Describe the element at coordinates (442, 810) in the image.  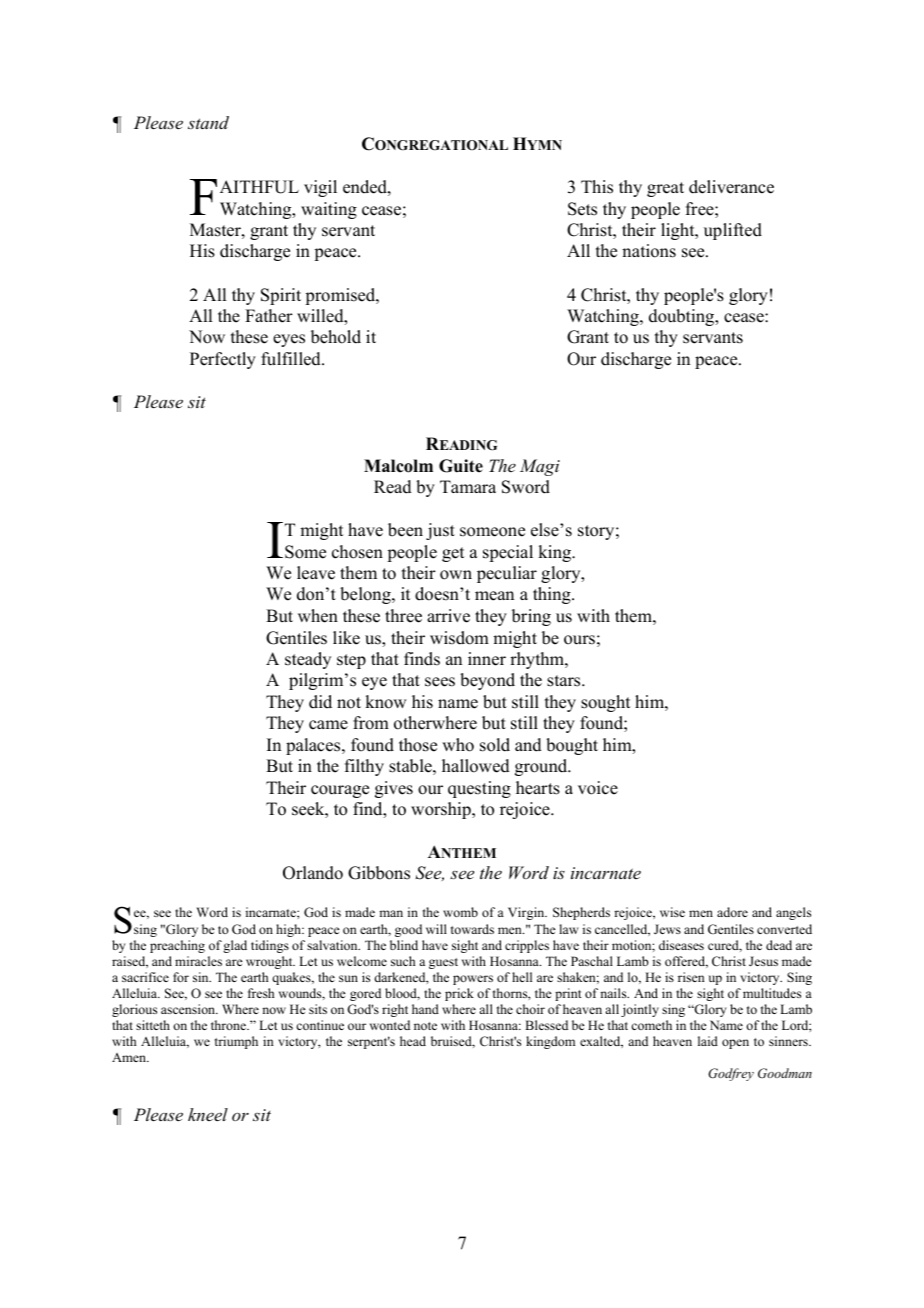
I see `worship` at that location.
